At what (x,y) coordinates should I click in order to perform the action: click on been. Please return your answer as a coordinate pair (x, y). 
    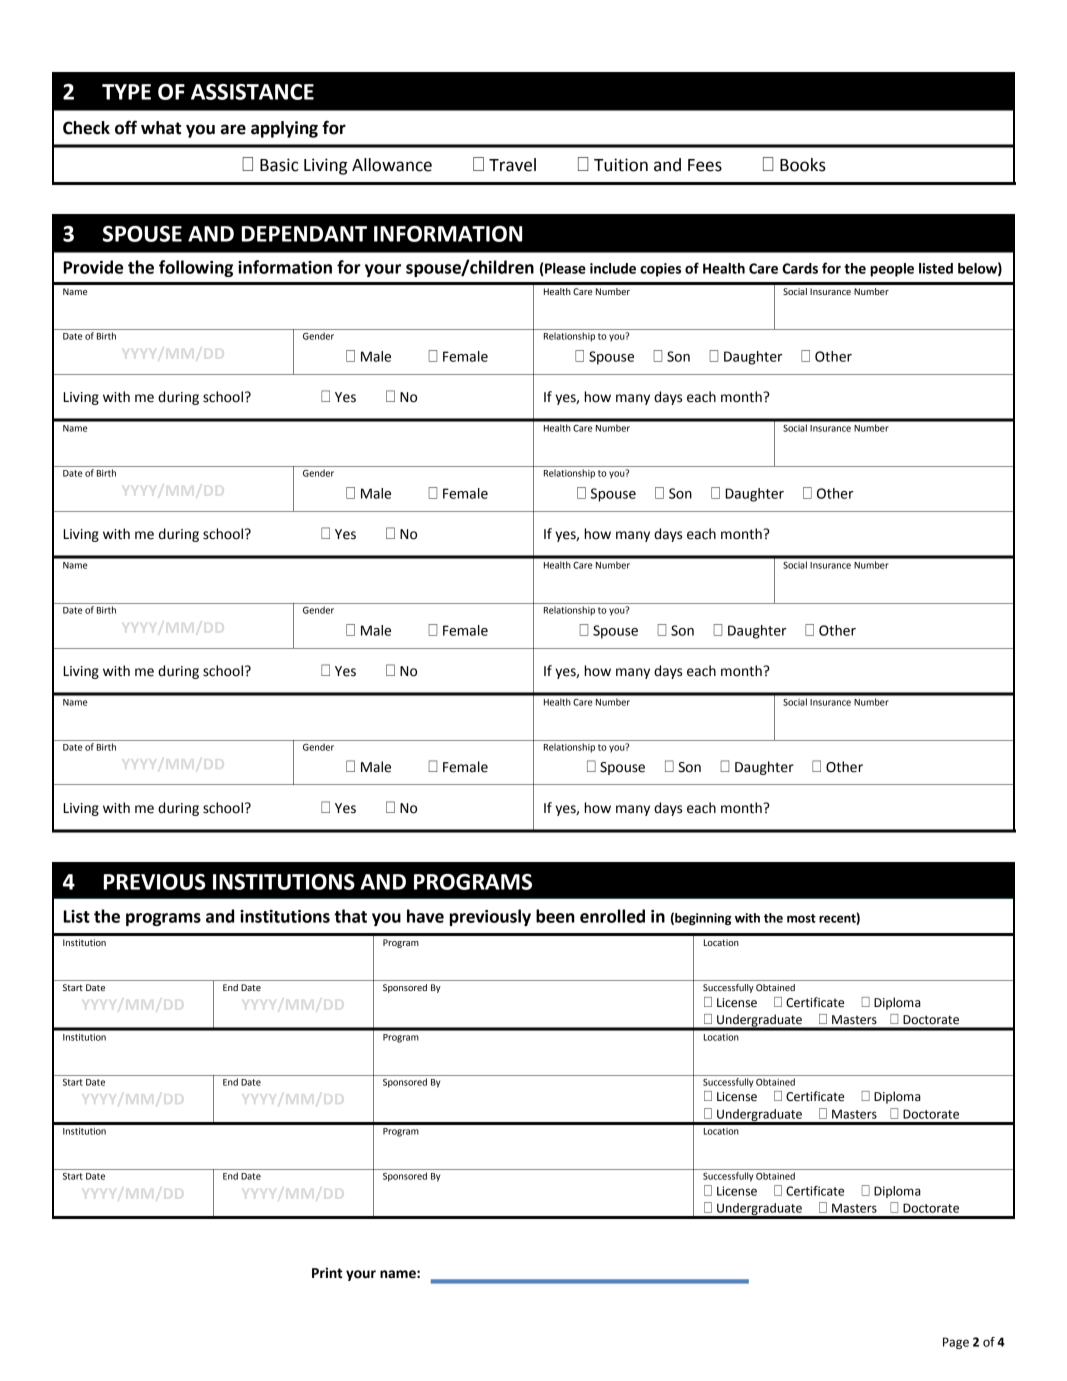
    Looking at the image, I should click on (555, 916).
